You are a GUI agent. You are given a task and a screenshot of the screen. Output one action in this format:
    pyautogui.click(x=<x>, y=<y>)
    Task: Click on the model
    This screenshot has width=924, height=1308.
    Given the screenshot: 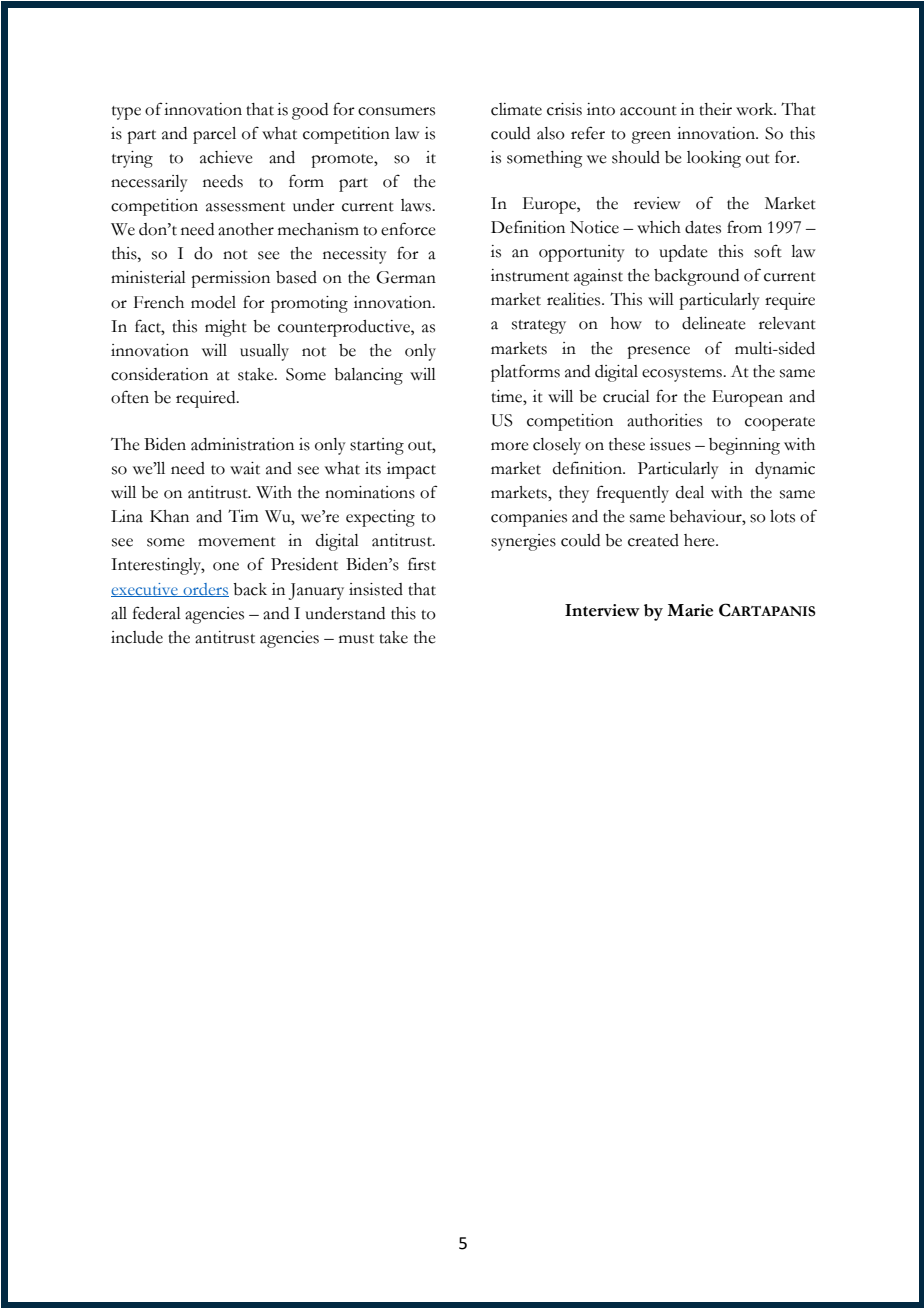 What is the action you would take?
    pyautogui.click(x=213, y=302)
